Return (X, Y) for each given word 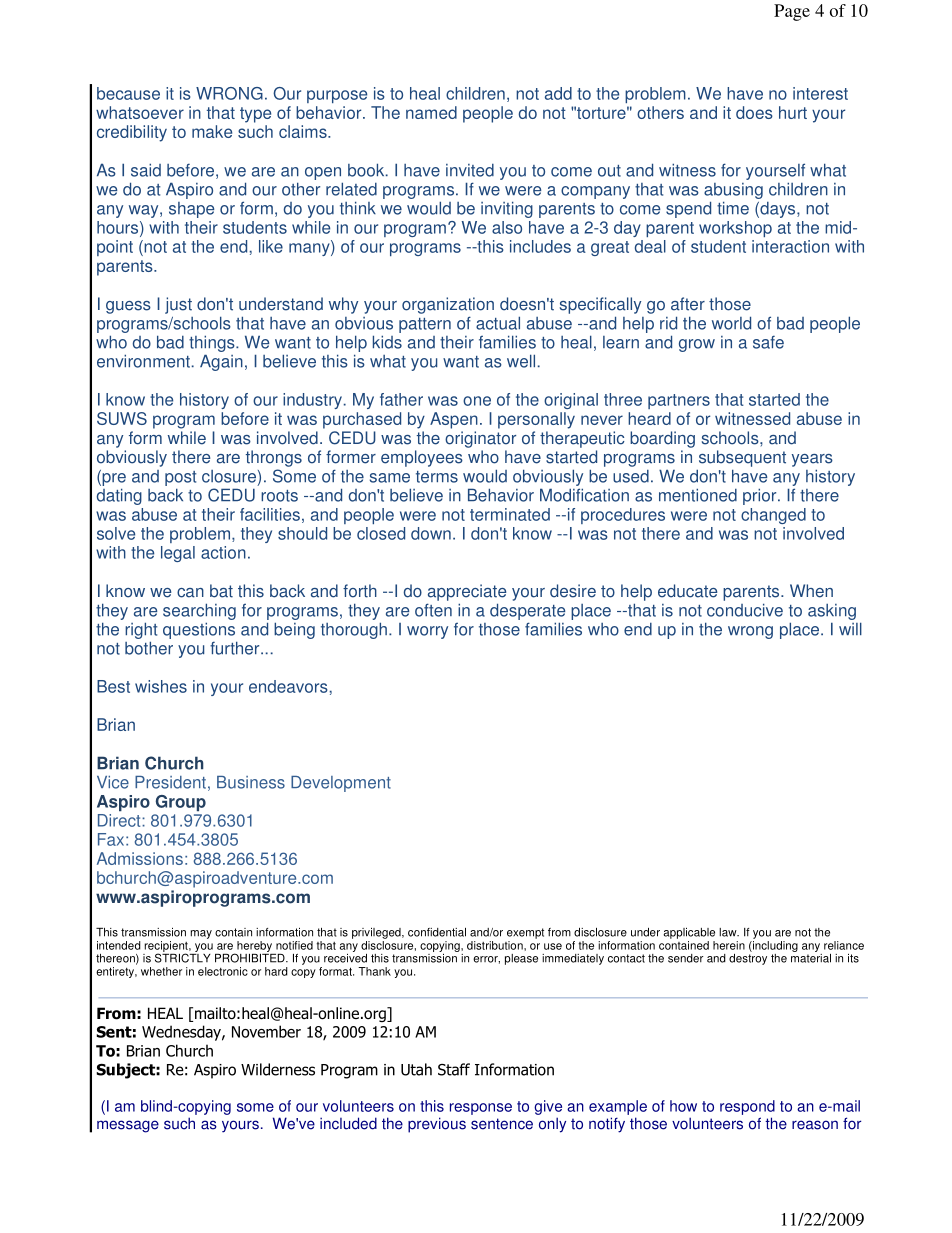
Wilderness (278, 1069)
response (481, 1109)
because (128, 93)
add (558, 93)
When (811, 591)
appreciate (467, 592)
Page (792, 12)
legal (178, 554)
